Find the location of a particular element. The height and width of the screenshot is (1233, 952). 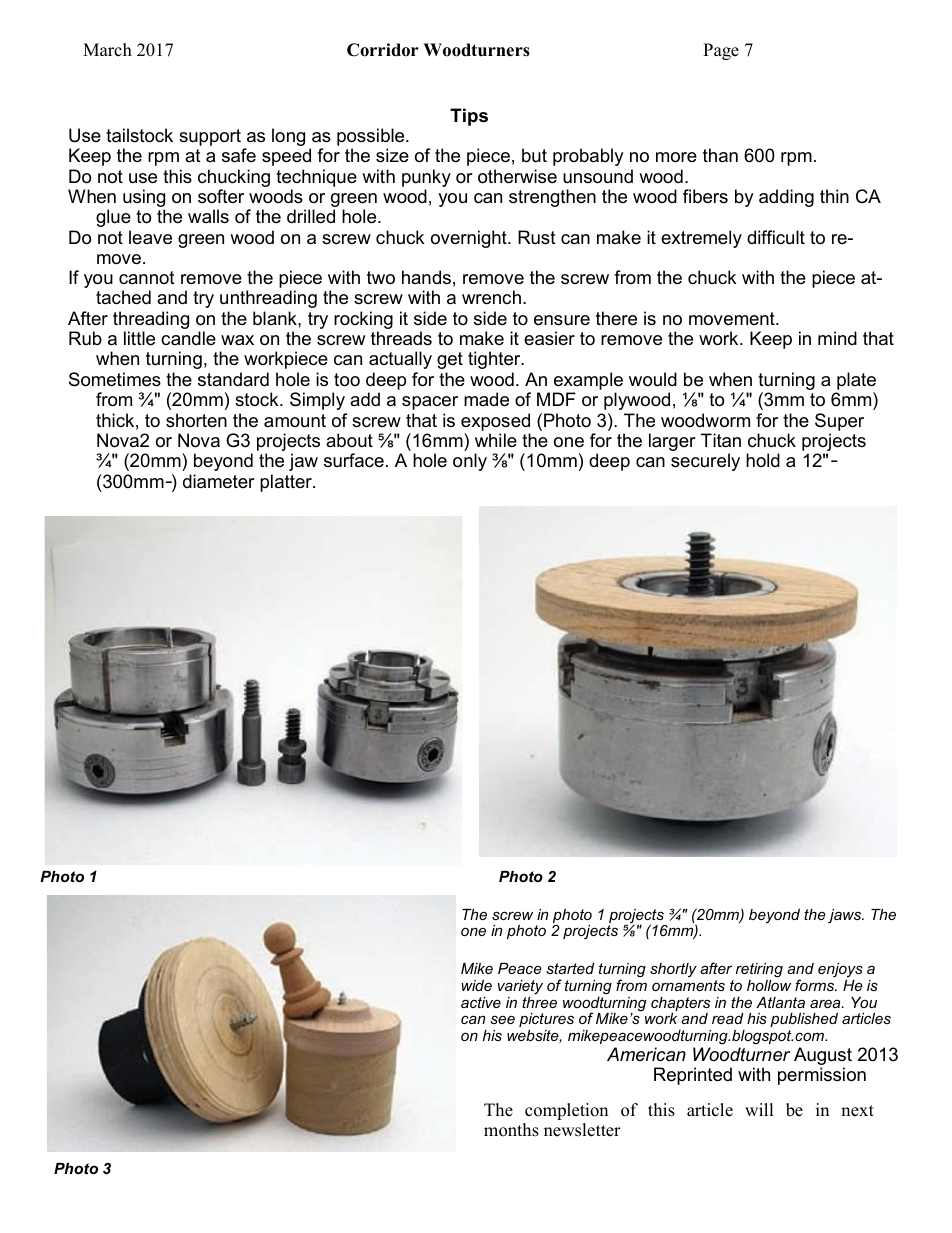

diameter is located at coordinates (219, 481).
